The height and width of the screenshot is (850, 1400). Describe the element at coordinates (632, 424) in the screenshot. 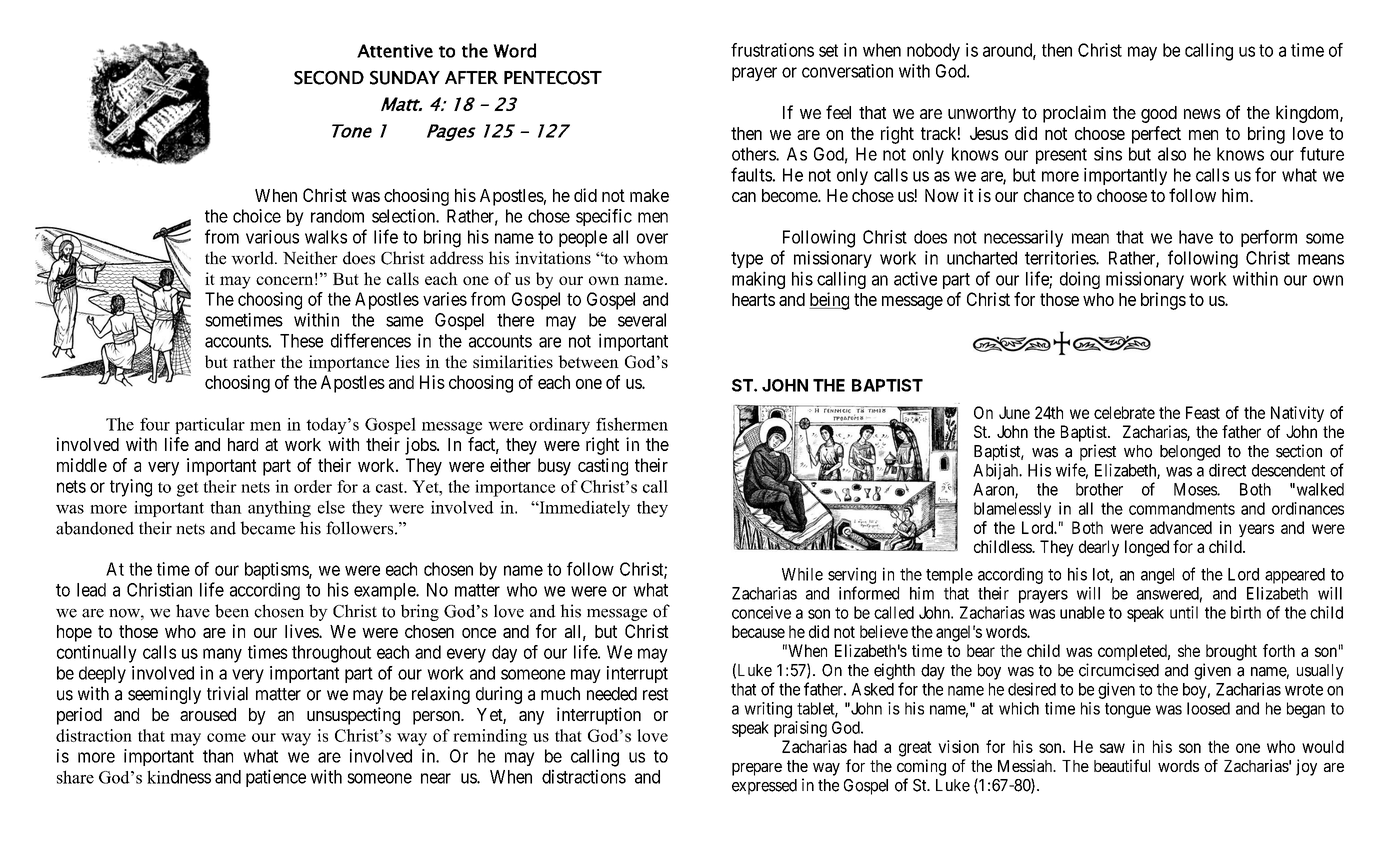

I see `fishermen` at that location.
